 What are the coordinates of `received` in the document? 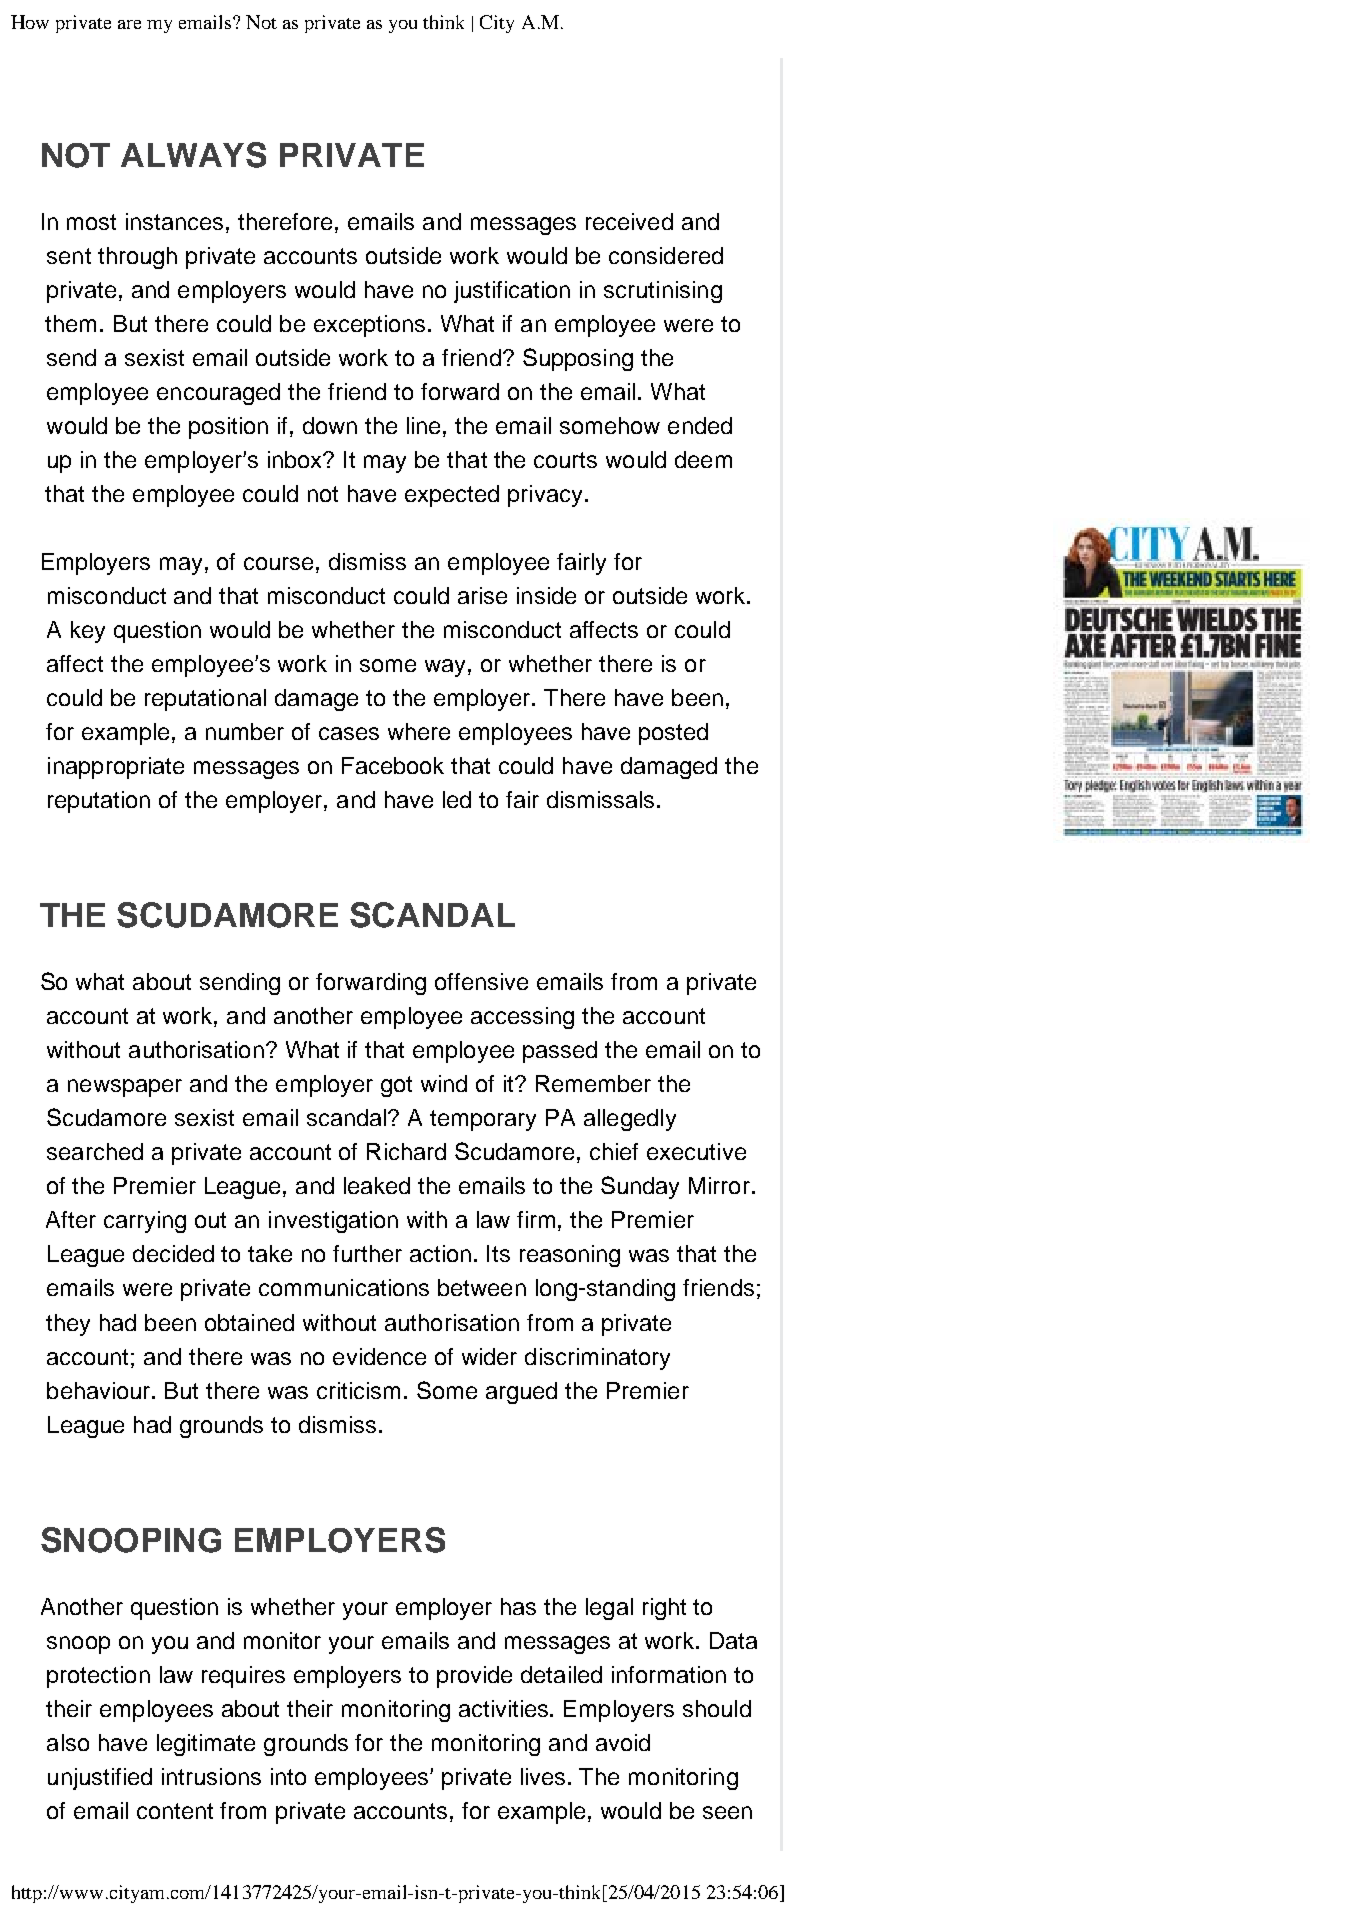 It's located at (629, 221).
